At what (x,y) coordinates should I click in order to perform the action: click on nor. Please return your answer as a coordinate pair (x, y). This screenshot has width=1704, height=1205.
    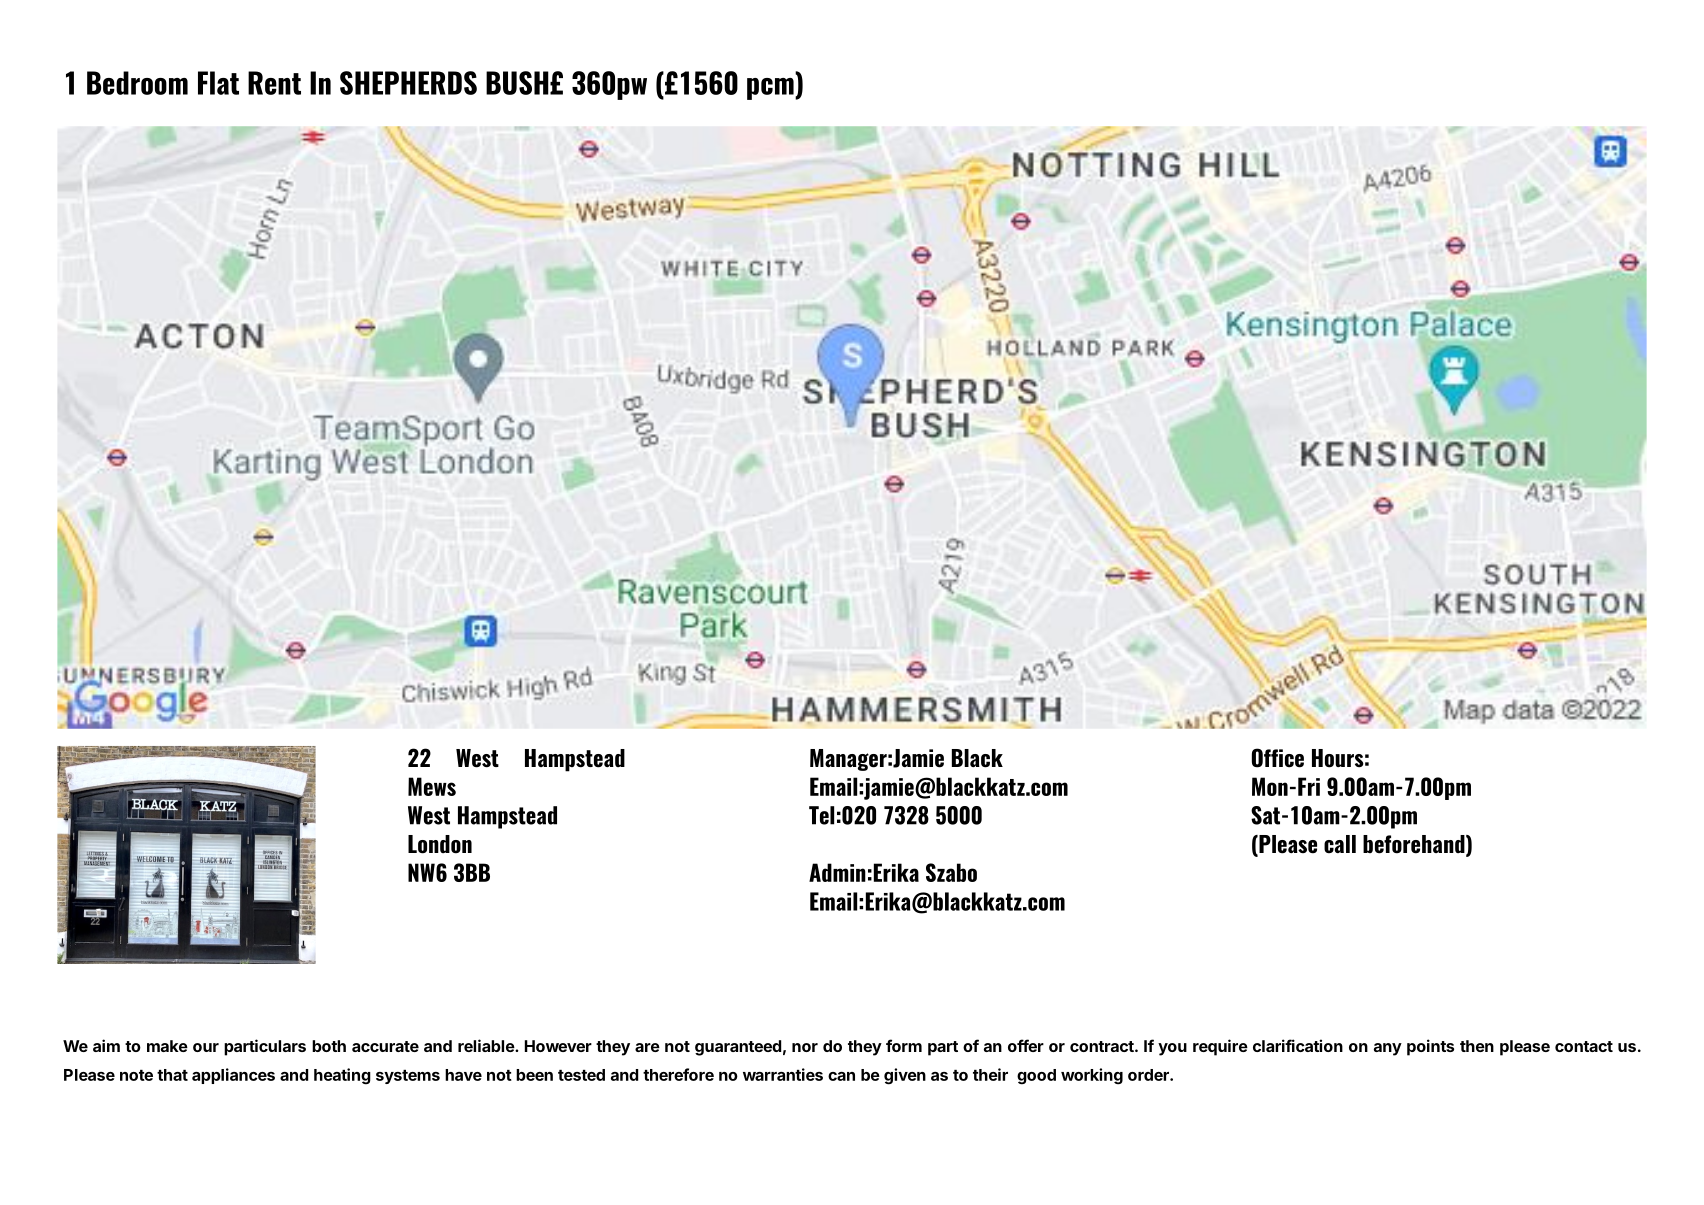
    Looking at the image, I should click on (805, 1047).
